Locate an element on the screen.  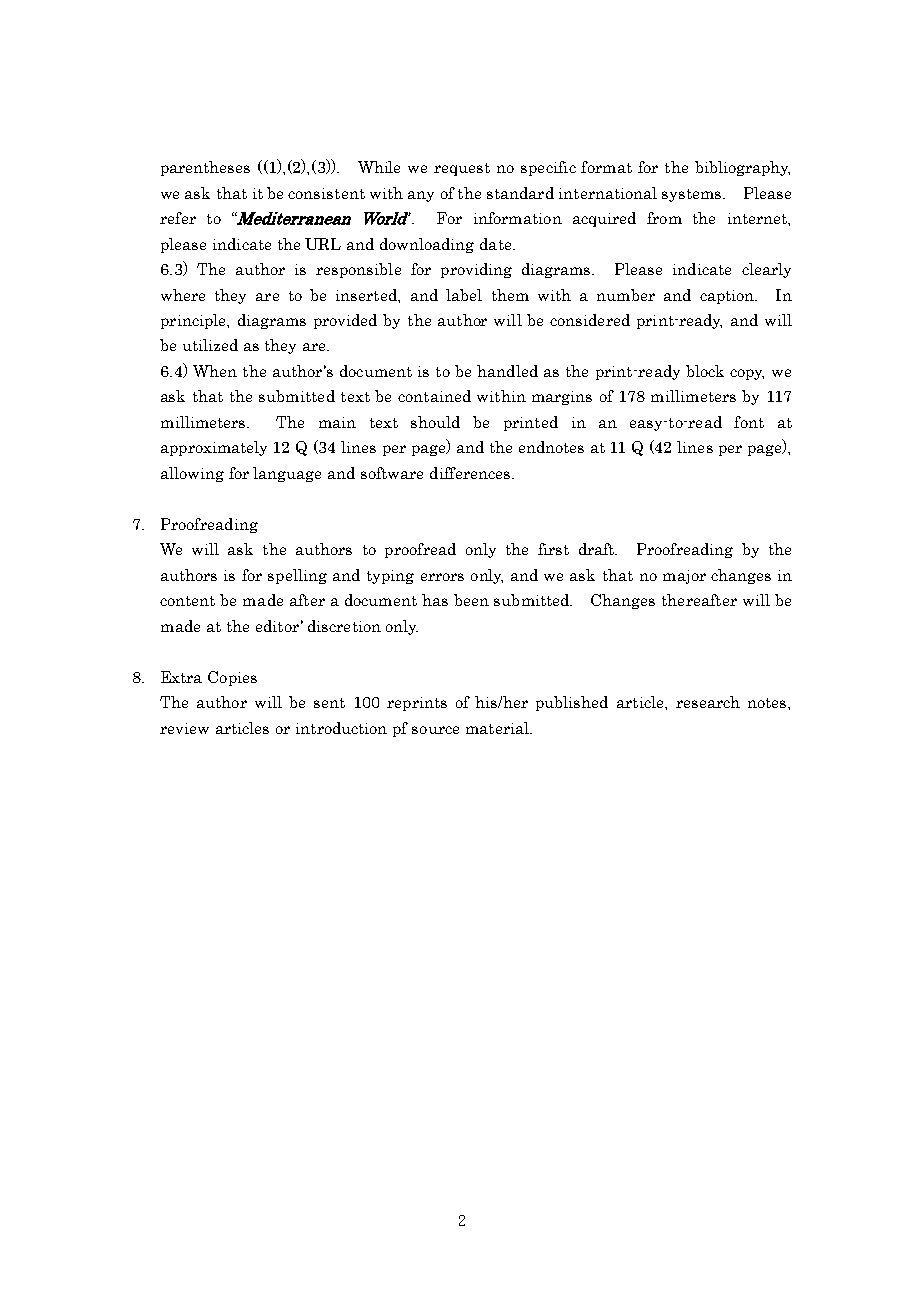
request is located at coordinates (462, 169).
